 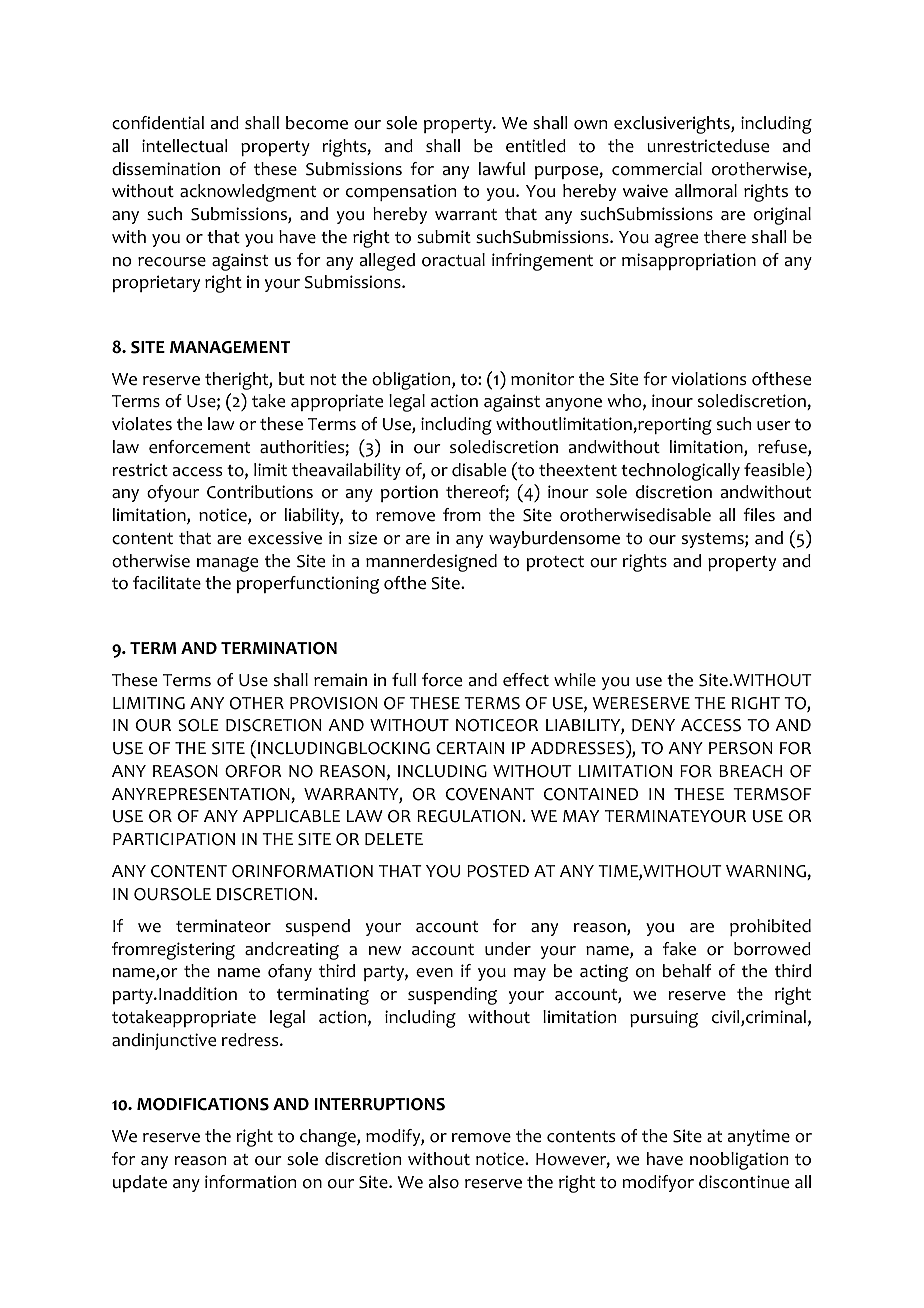 I want to click on facilitate, so click(x=167, y=583).
